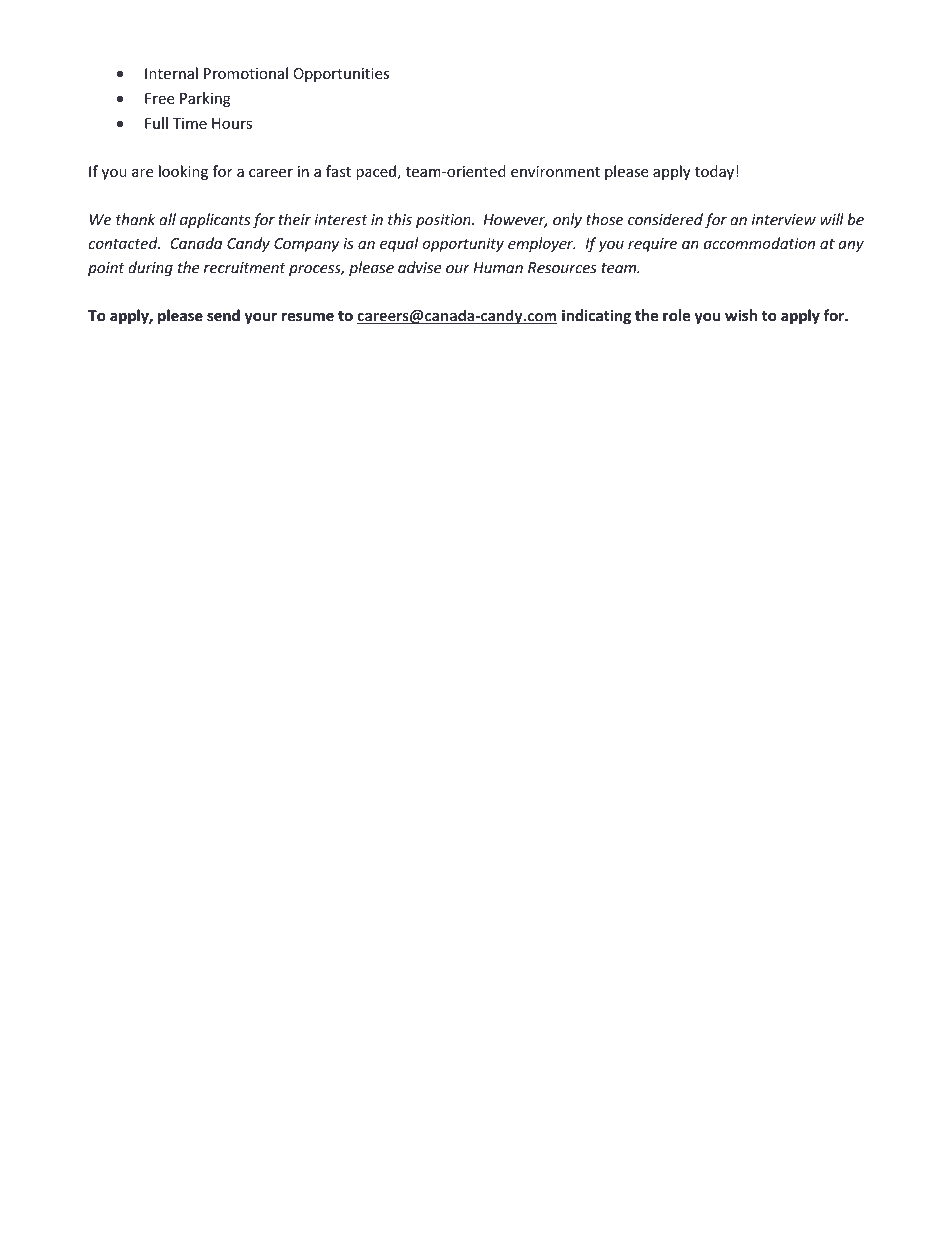 The width and height of the screenshot is (952, 1233). I want to click on Opportunities, so click(341, 75).
